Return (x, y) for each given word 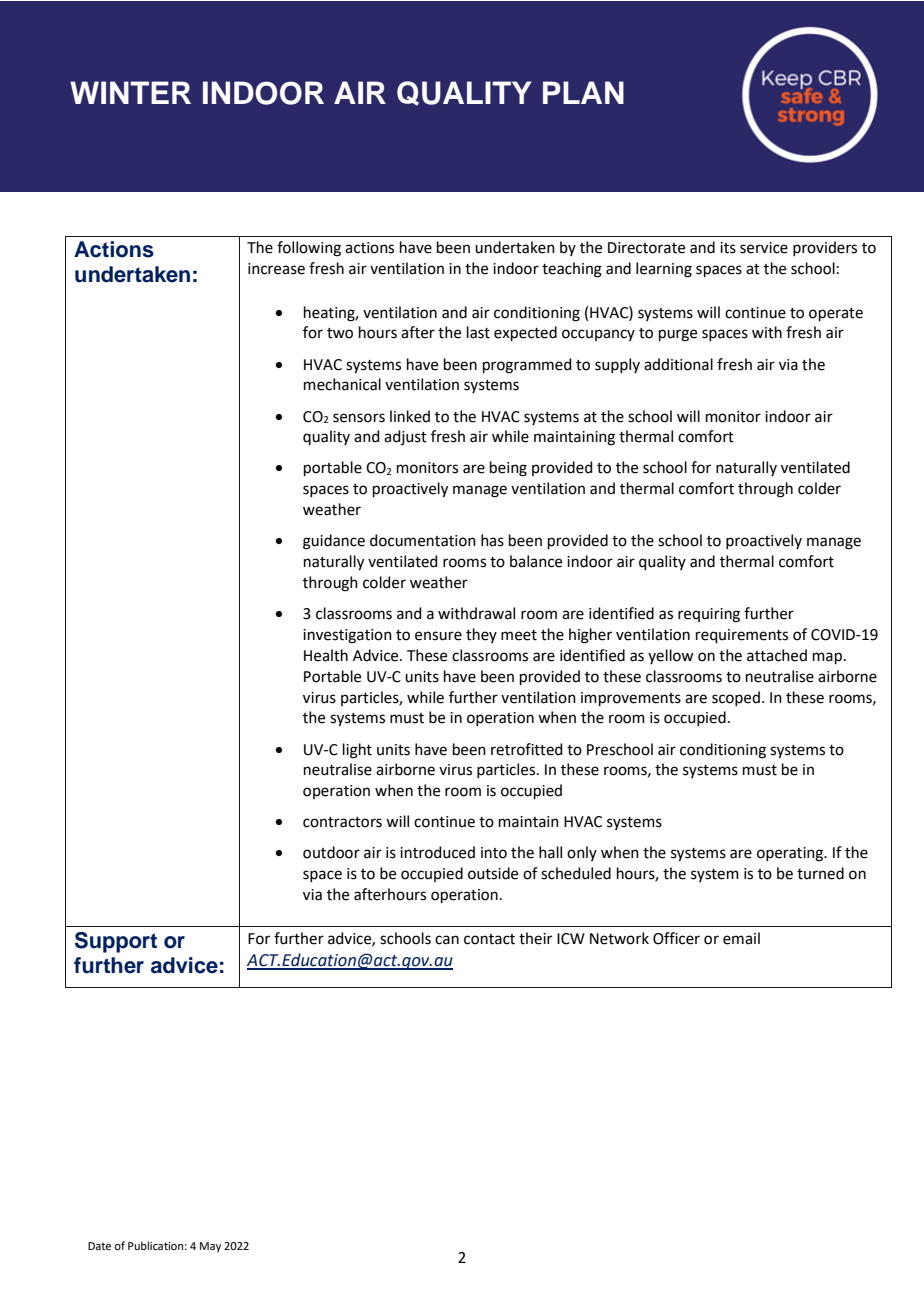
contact (489, 939)
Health (326, 655)
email (741, 938)
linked (410, 416)
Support (116, 942)
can (447, 940)
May (210, 1247)
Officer (676, 938)
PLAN (583, 92)
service (764, 248)
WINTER (130, 92)
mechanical (342, 384)
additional (678, 364)
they (481, 635)
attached (777, 655)
